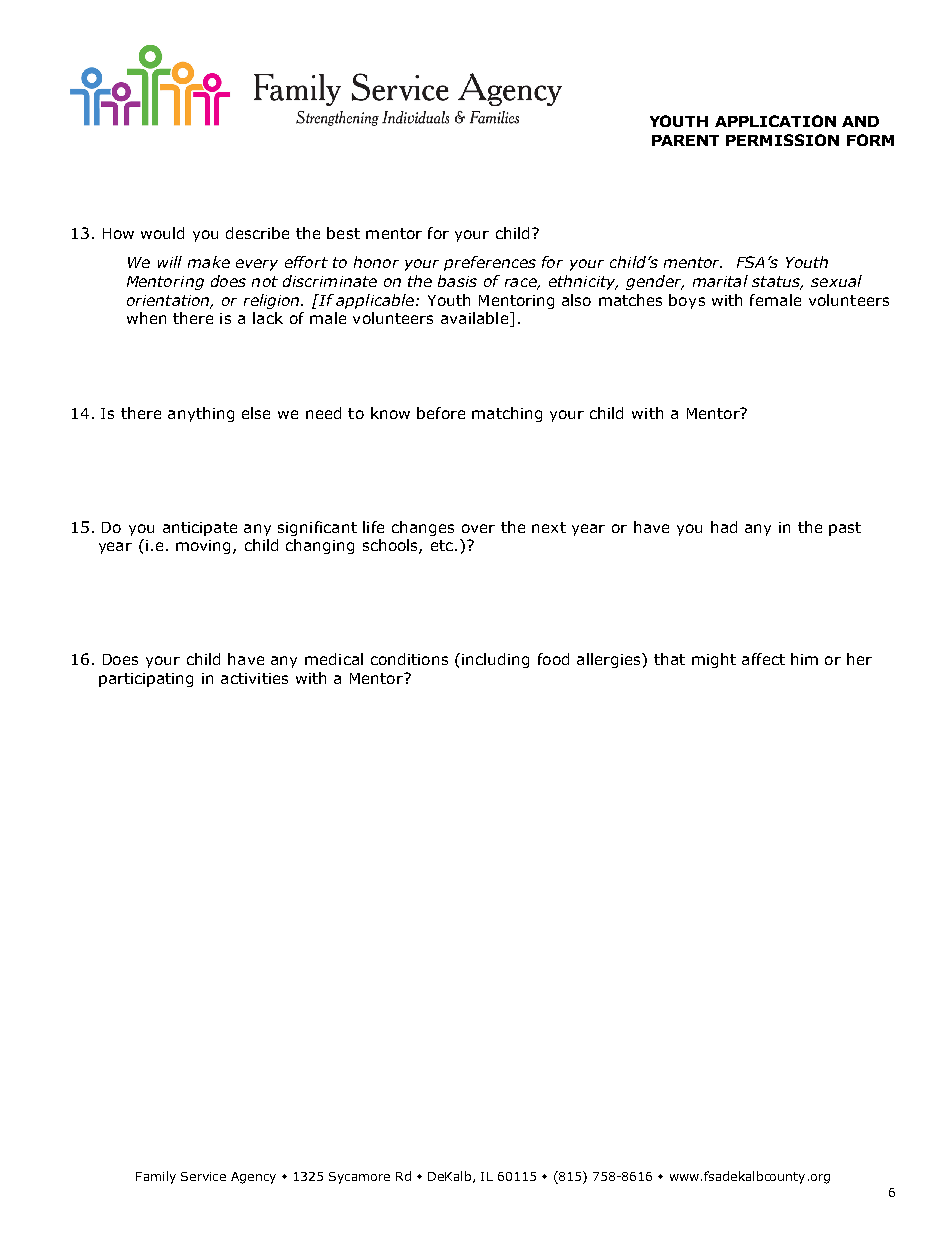  I want to click on Agency, so click(253, 1178).
